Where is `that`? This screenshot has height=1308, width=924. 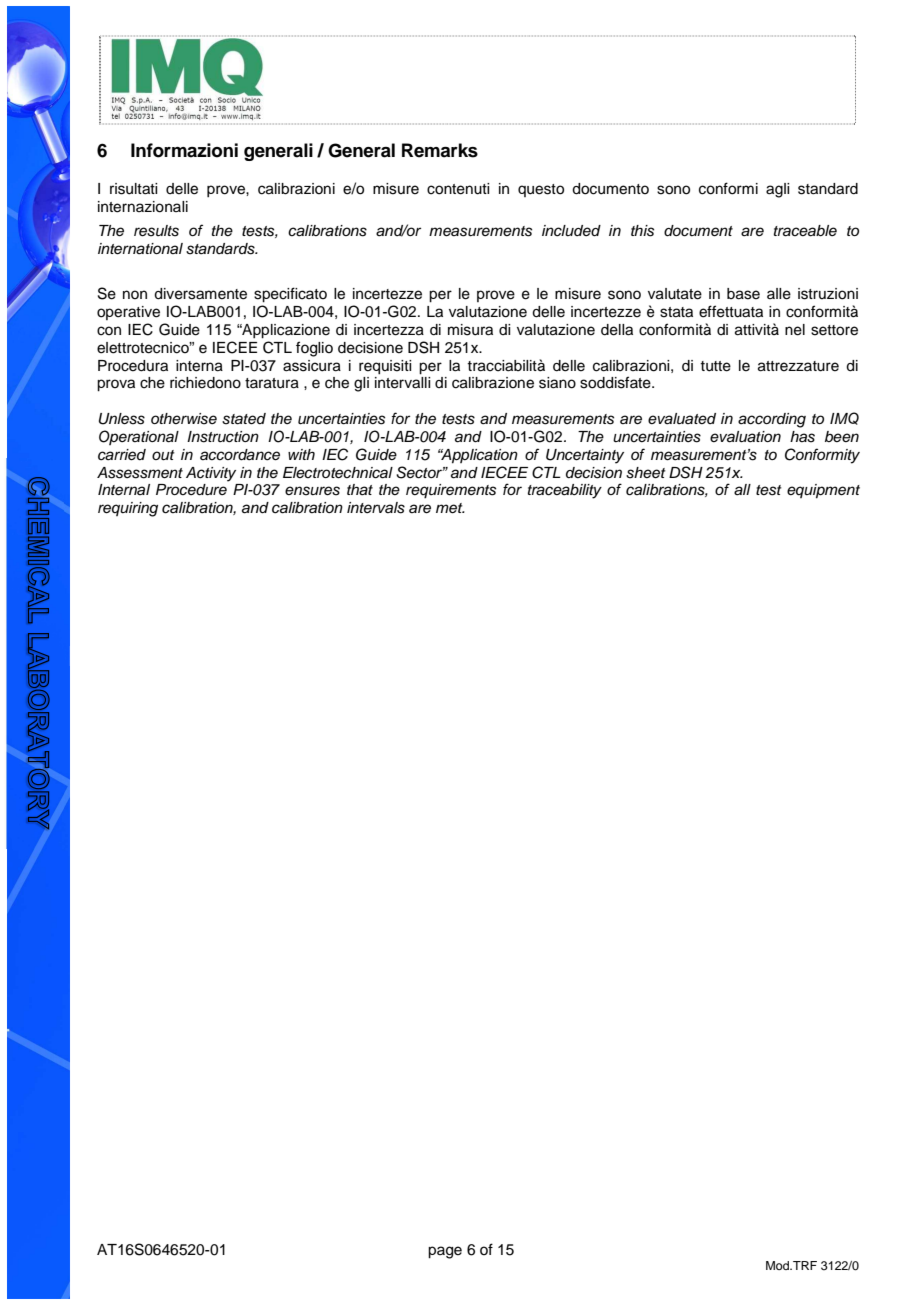
that is located at coordinates (360, 490).
